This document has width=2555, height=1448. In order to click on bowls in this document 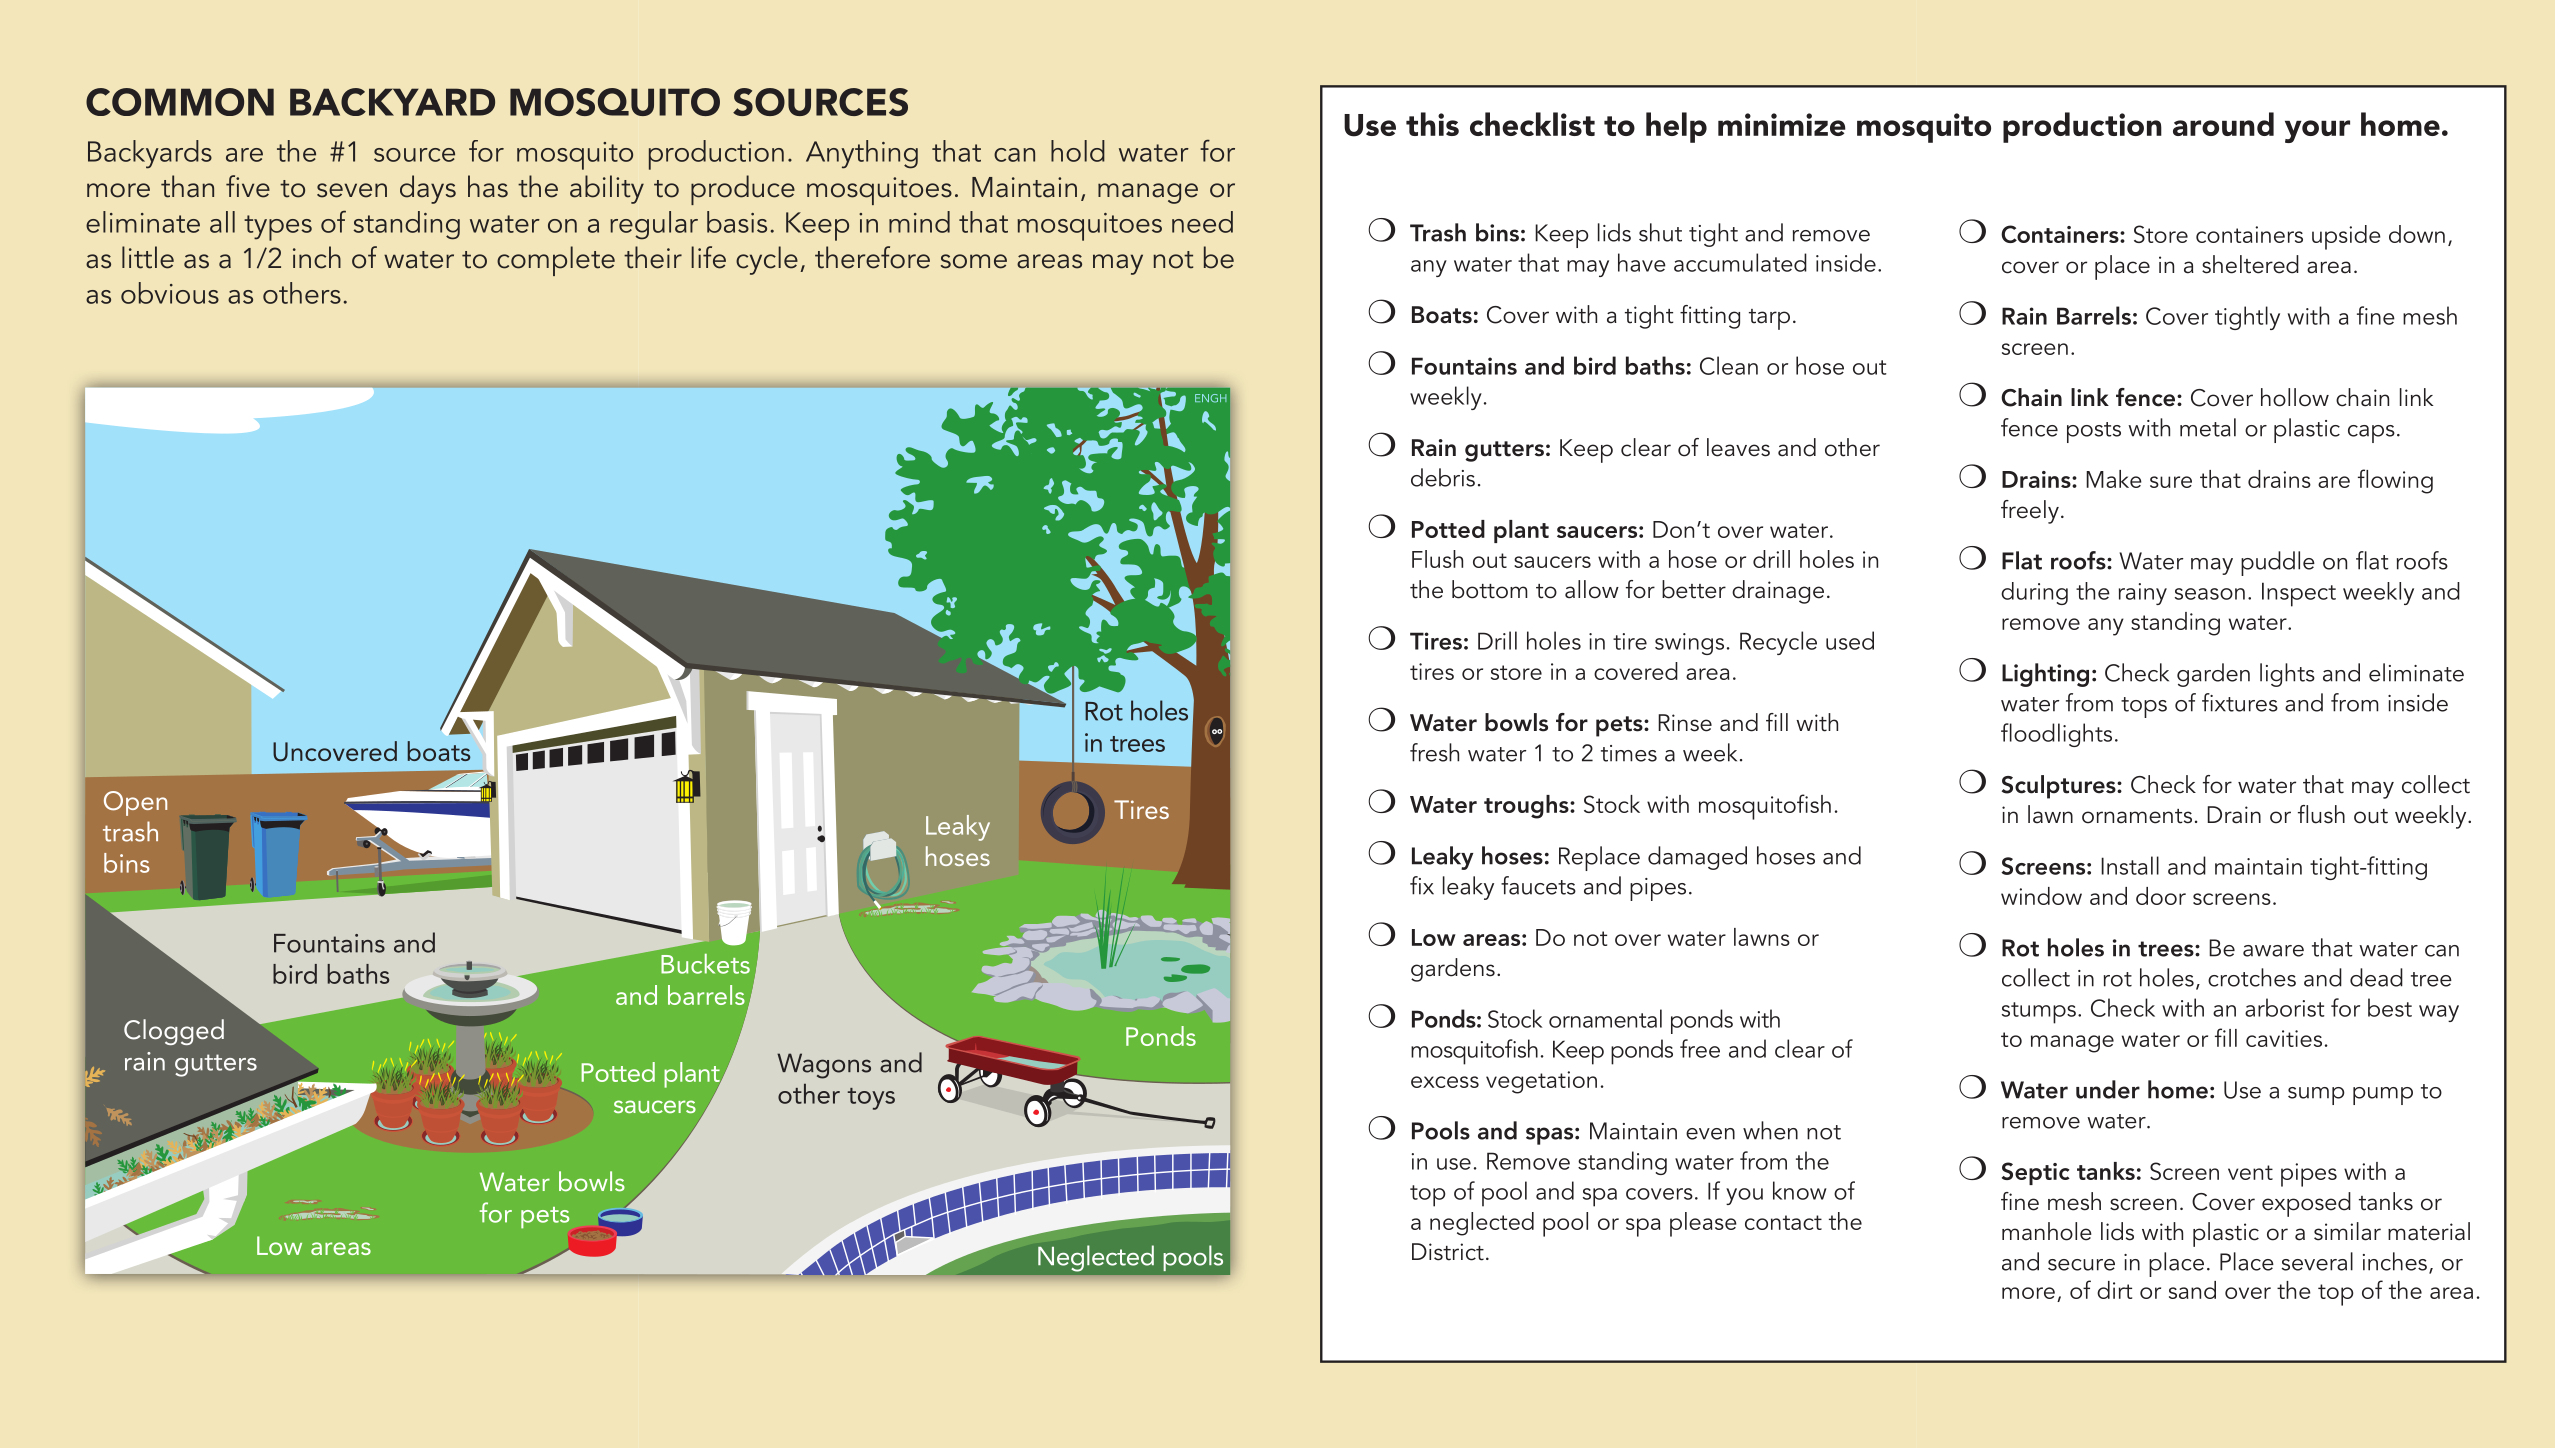, I will do `click(1516, 722)`.
